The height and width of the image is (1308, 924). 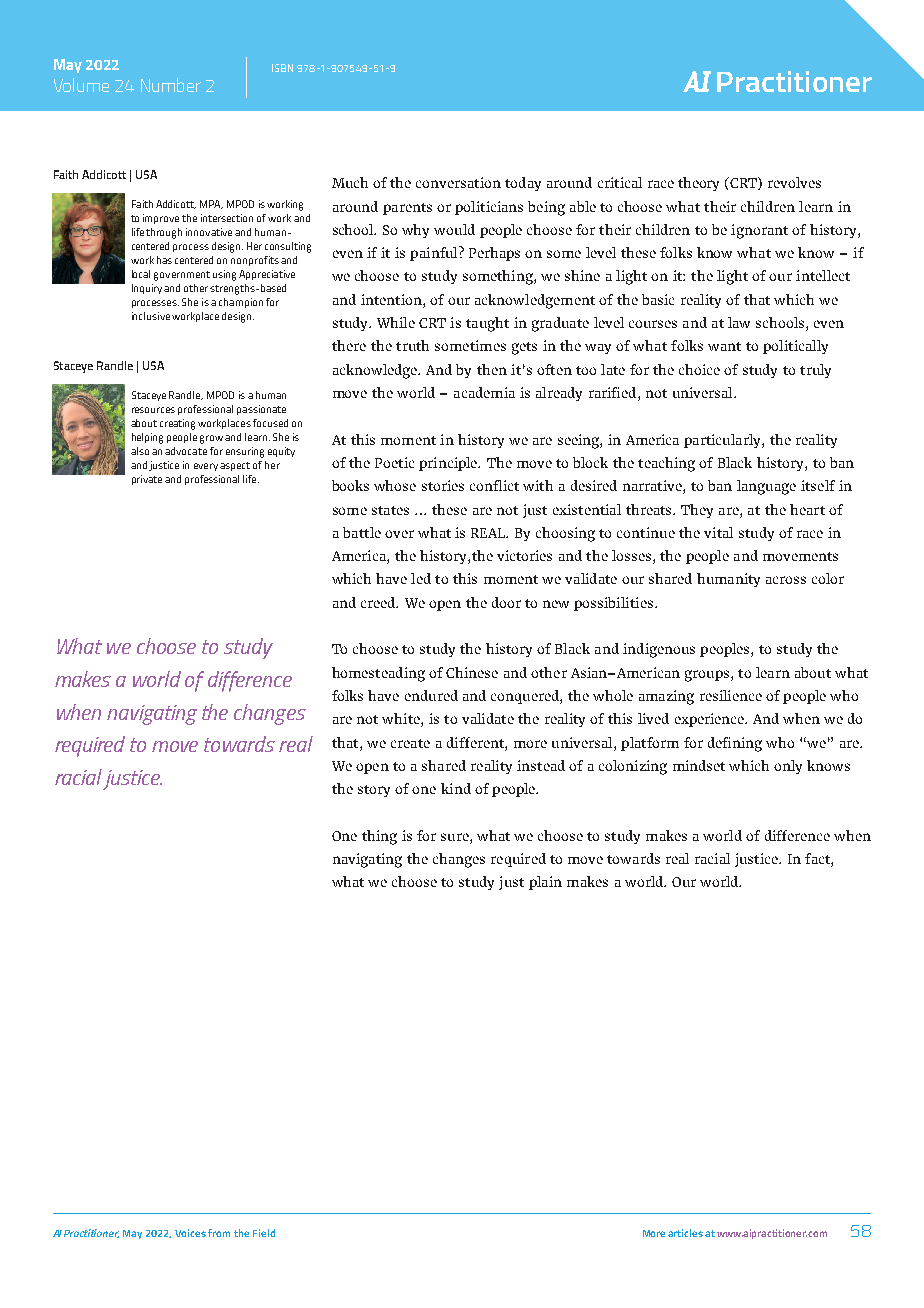 What do you see at coordinates (264, 1233) in the image?
I see `Field` at bounding box center [264, 1233].
